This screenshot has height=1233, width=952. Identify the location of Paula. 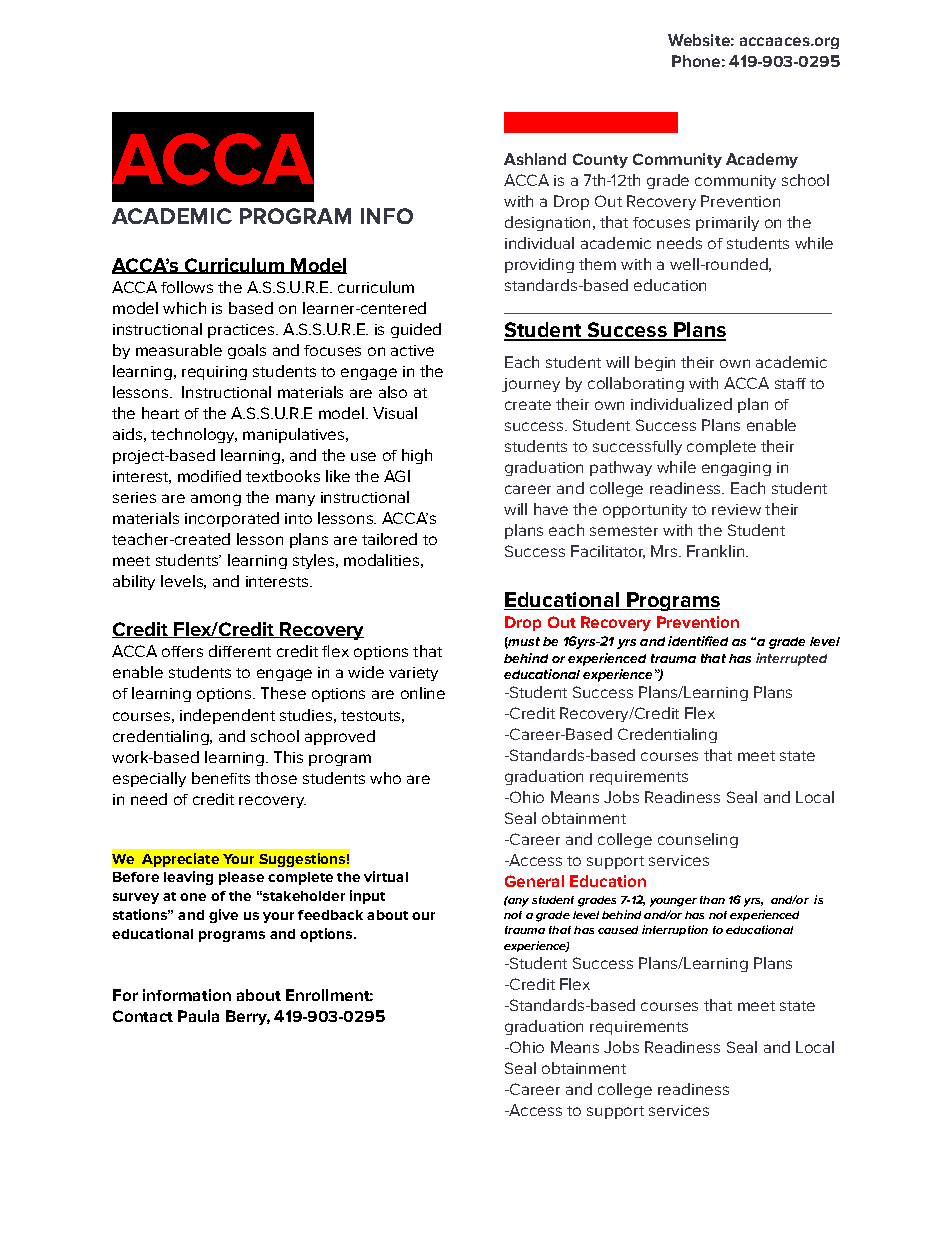
(198, 1016).
